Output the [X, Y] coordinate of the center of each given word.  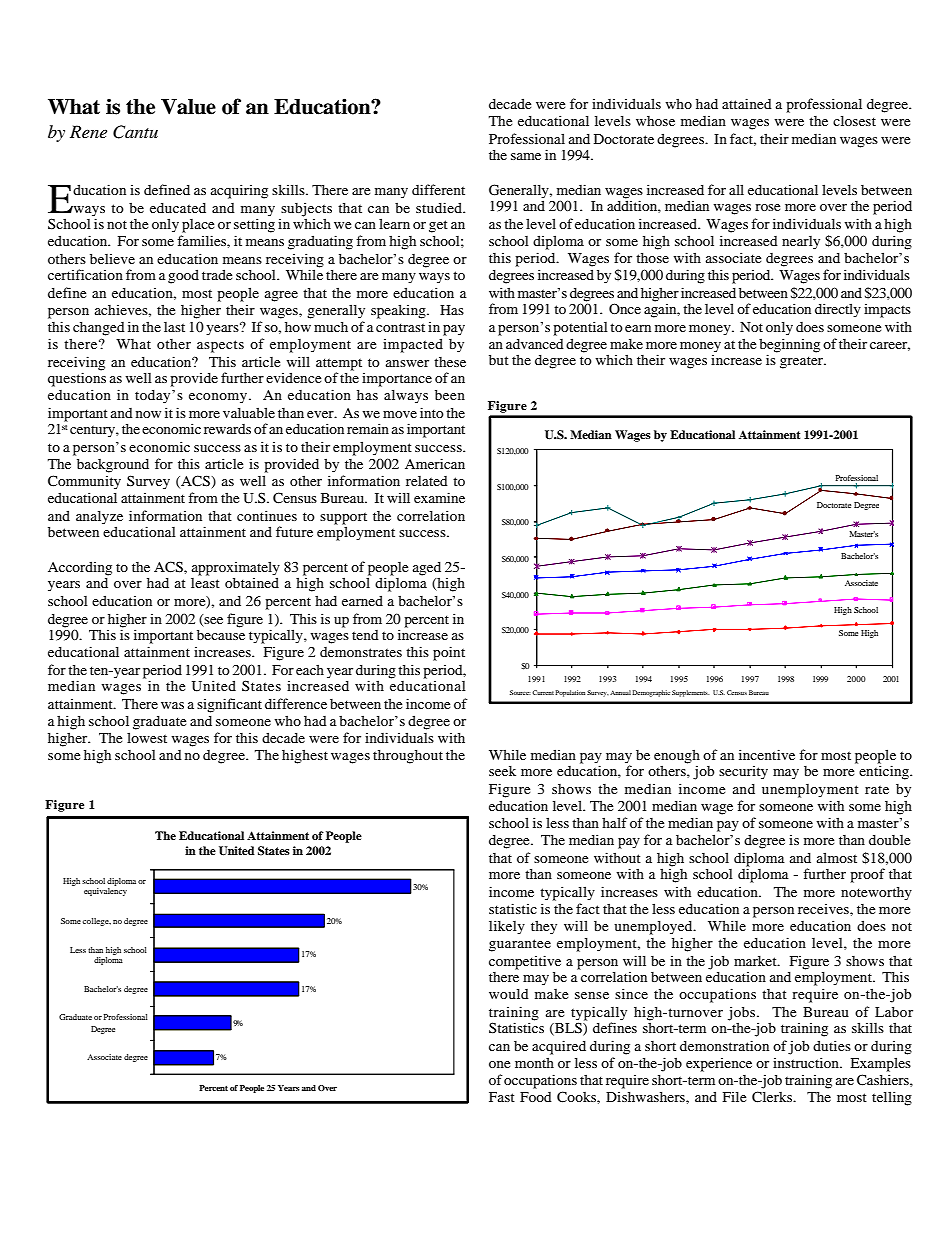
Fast [502, 1097]
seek [502, 770]
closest [854, 120]
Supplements [690, 693]
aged [427, 569]
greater [803, 362]
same [526, 156]
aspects [220, 346]
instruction [807, 1062]
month [534, 1062]
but [499, 359]
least [205, 583]
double [889, 839]
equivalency [105, 892]
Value [188, 107]
